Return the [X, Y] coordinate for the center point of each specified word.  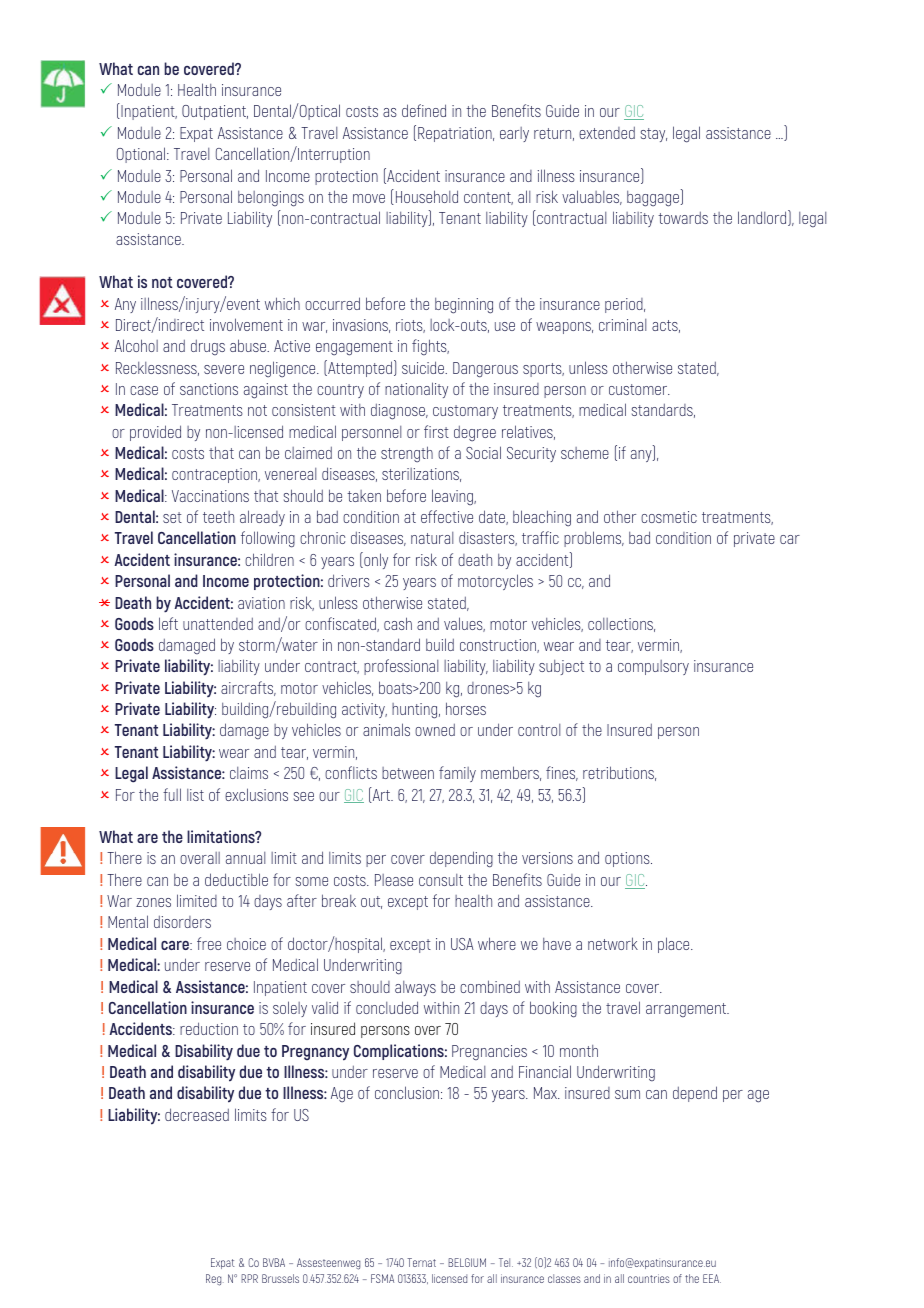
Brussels [280, 1278]
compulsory [653, 667]
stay [654, 135]
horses [466, 708]
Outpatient [215, 112]
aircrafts [248, 688]
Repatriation [456, 134]
